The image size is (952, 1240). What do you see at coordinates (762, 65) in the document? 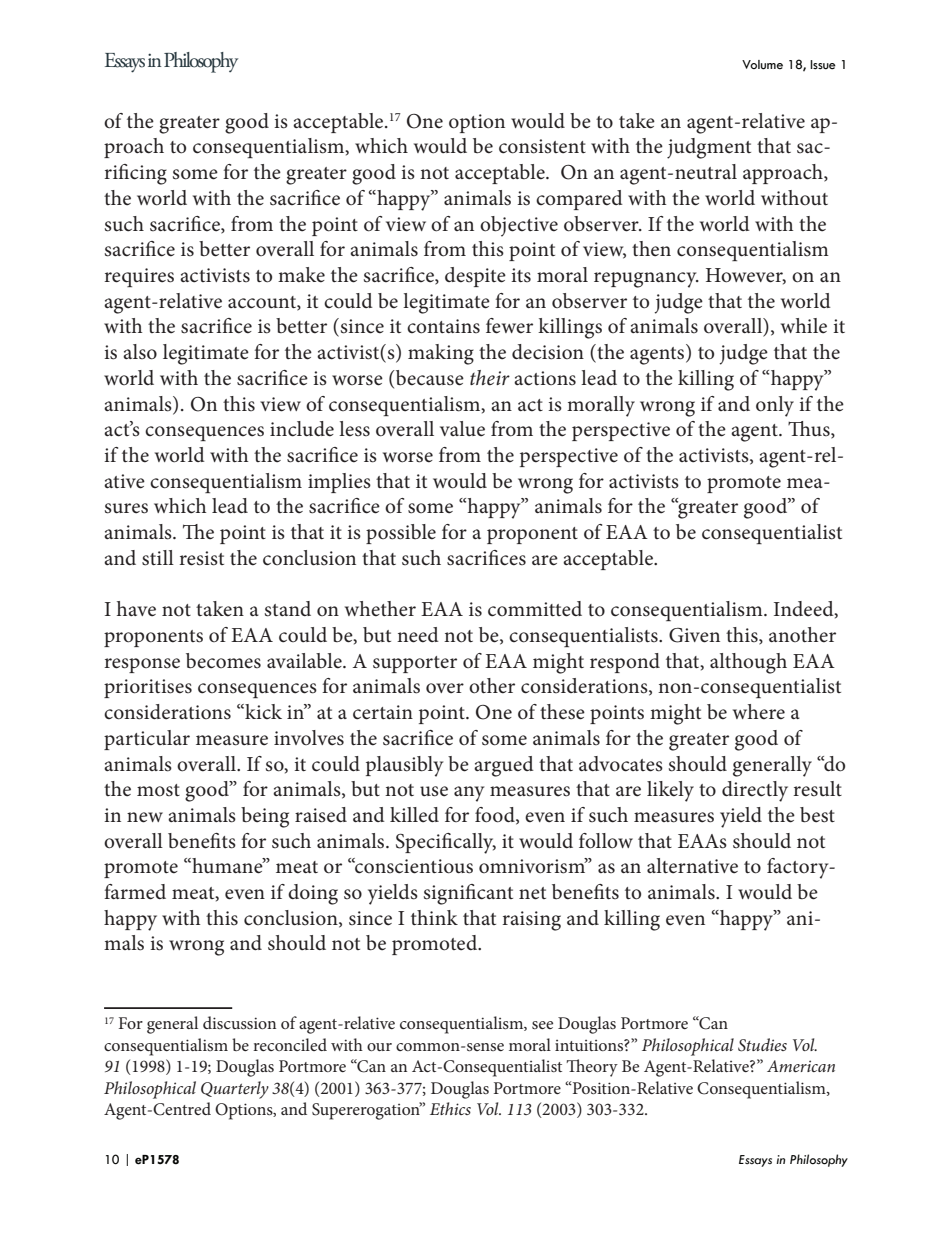
I see `Volume` at bounding box center [762, 65].
